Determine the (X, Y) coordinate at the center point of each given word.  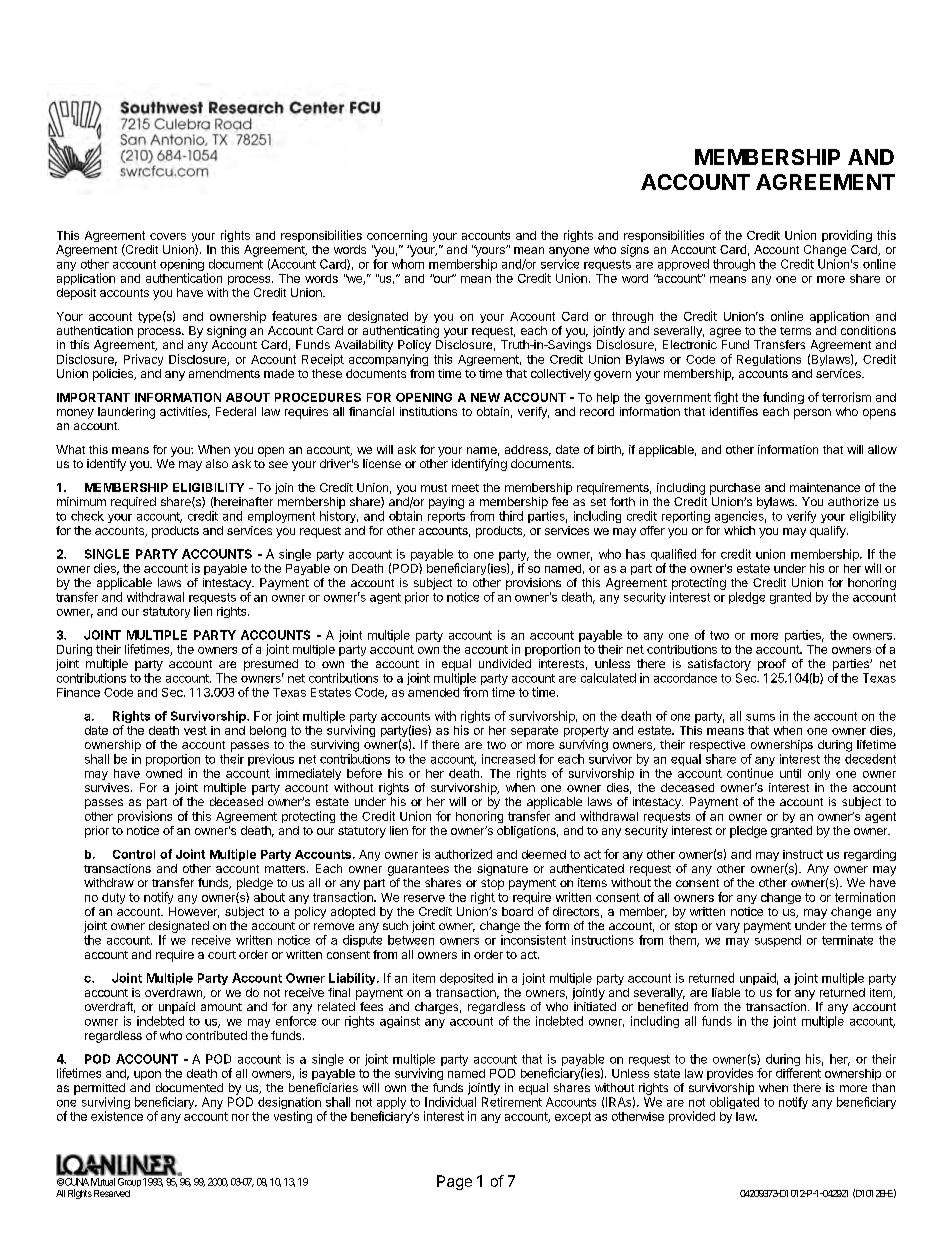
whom (408, 264)
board (517, 911)
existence (117, 1116)
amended (433, 692)
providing (847, 236)
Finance (78, 692)
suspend (778, 941)
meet (465, 488)
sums (760, 717)
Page (454, 1182)
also (217, 463)
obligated (734, 1103)
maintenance (825, 487)
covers (168, 236)
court (222, 955)
